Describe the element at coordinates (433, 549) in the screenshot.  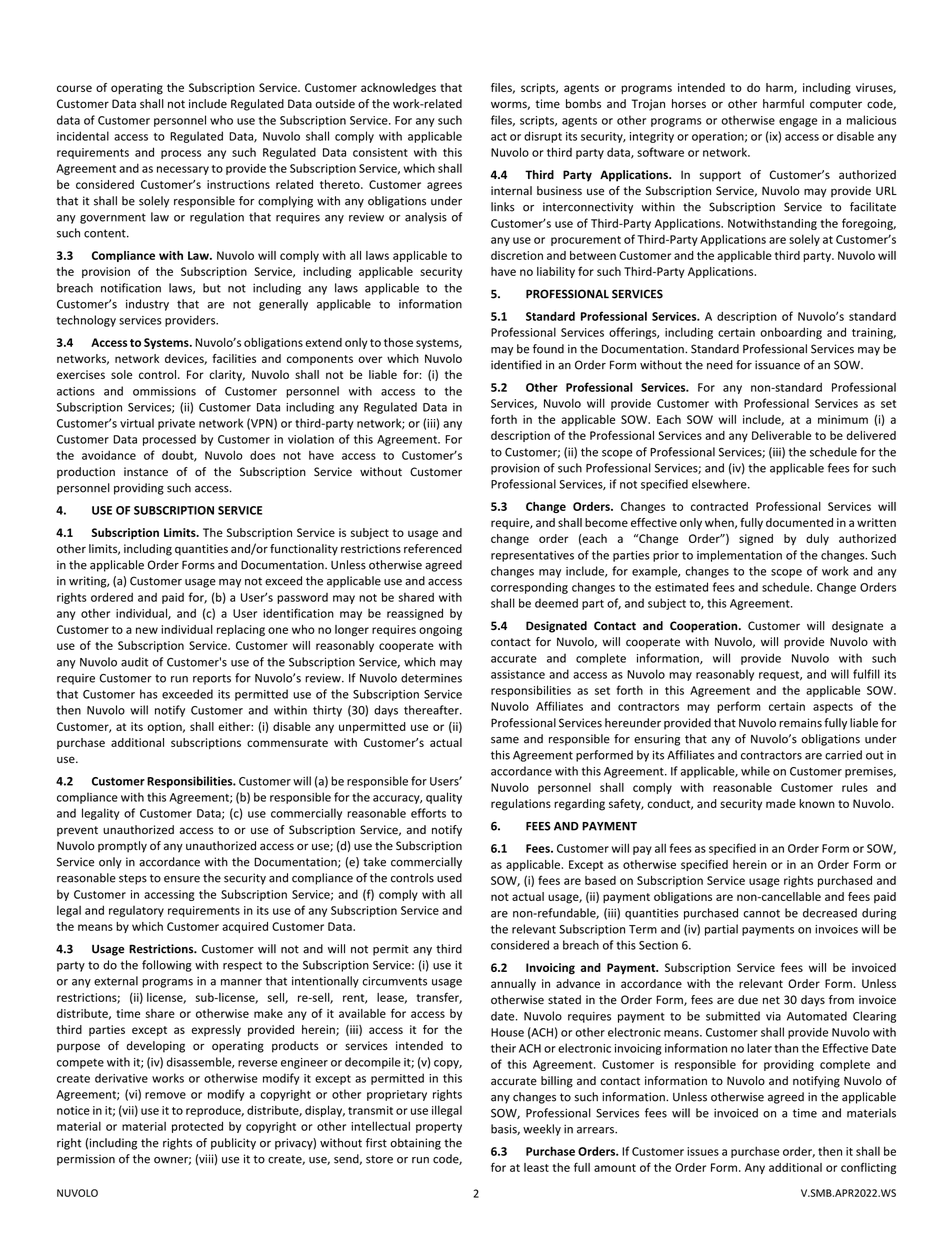
I see `referenced` at that location.
